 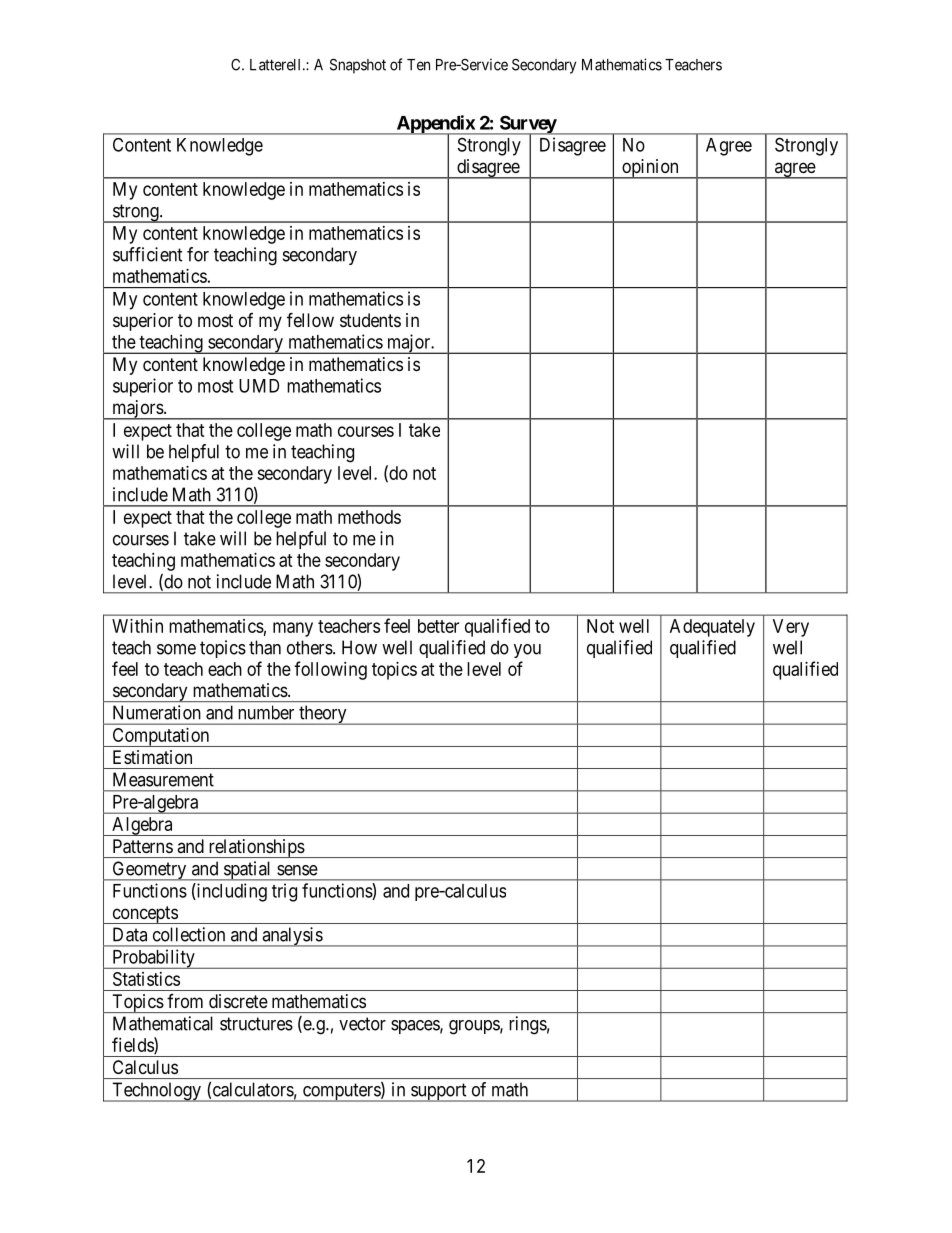 What do you see at coordinates (527, 651) in the document?
I see `you` at bounding box center [527, 651].
